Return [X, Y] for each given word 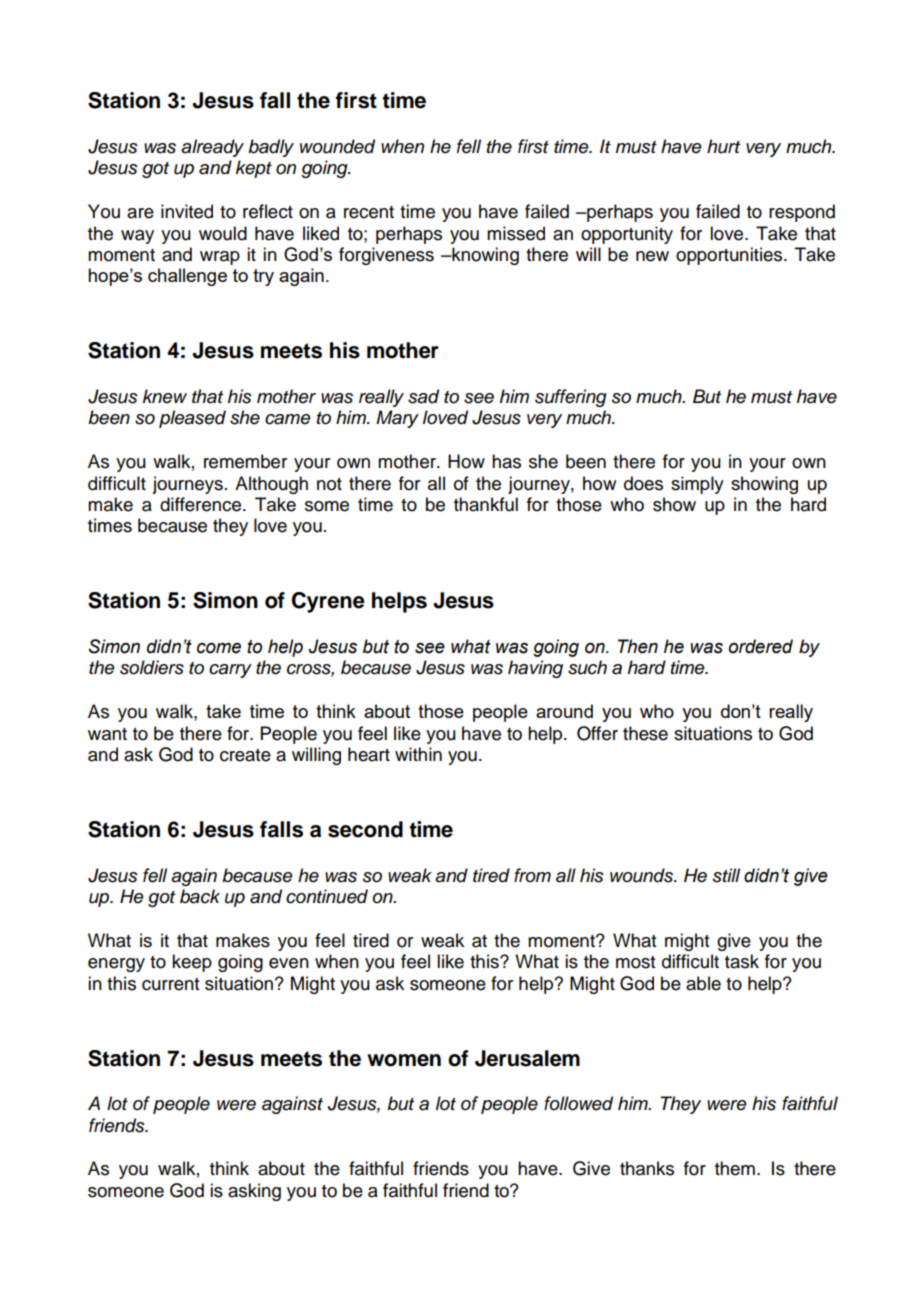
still [726, 875]
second [365, 829]
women [404, 1060]
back [200, 896]
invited [187, 211]
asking [254, 1192]
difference [200, 504]
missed [516, 233]
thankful [486, 504]
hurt [723, 146]
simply [697, 485]
